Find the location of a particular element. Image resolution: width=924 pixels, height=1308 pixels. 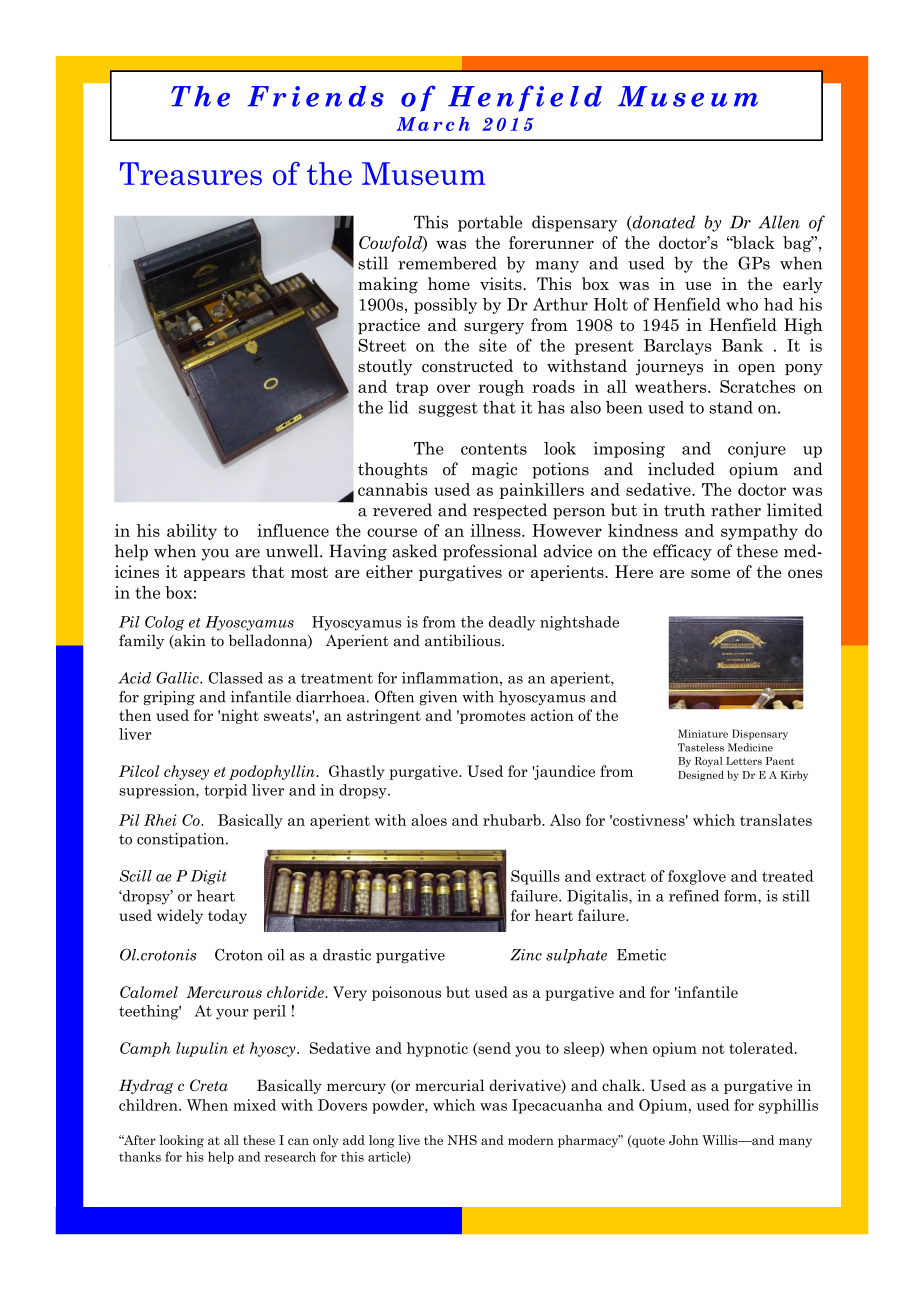

torpid is located at coordinates (225, 791).
